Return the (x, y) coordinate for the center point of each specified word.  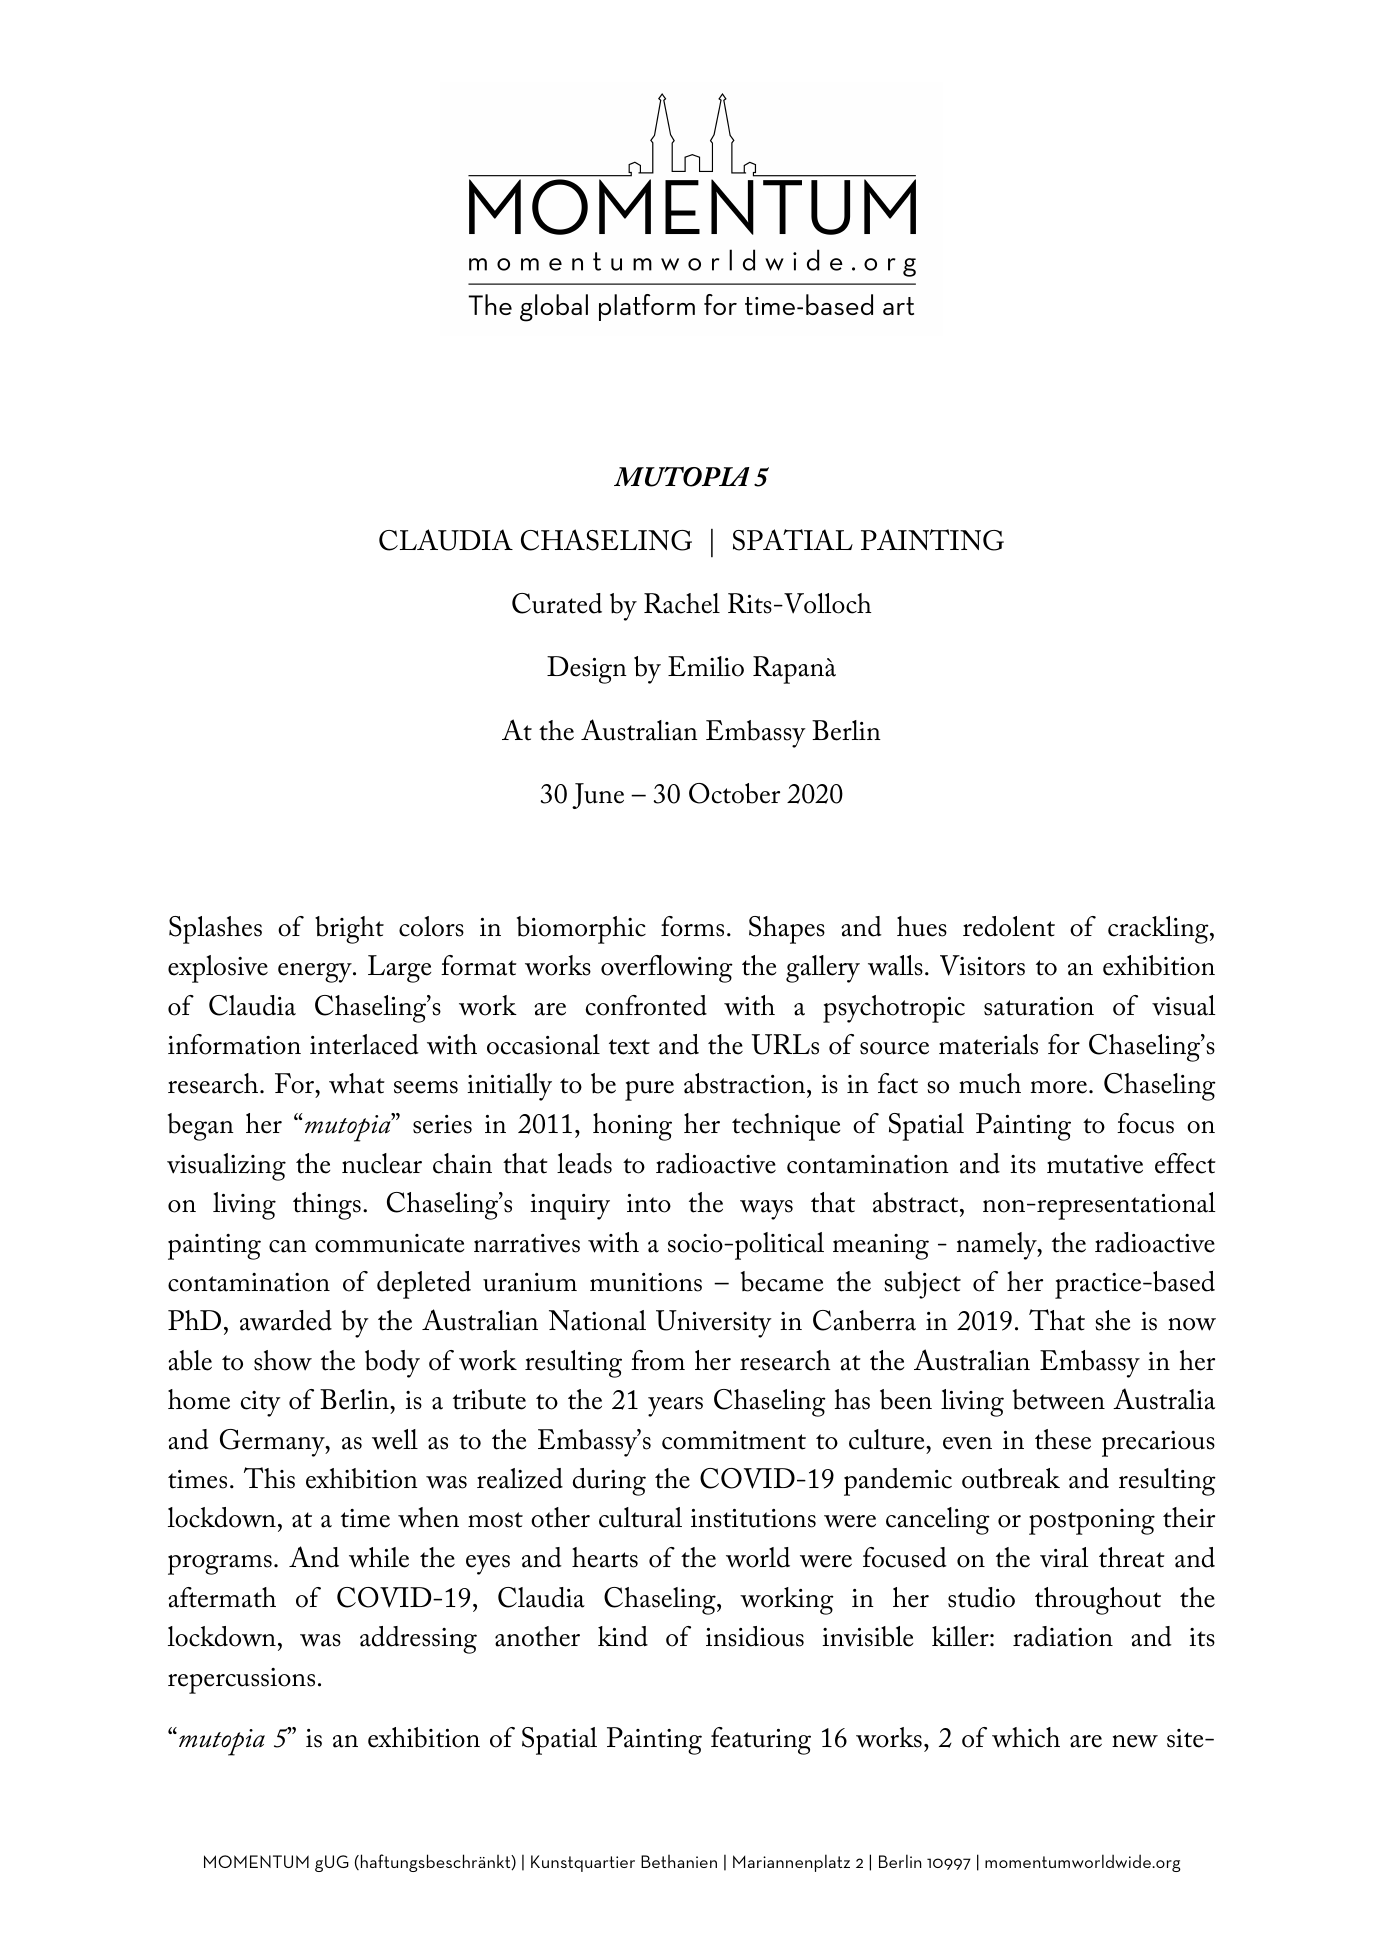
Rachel (682, 603)
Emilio (706, 666)
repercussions (241, 1681)
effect (1185, 1163)
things (327, 1206)
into (649, 1203)
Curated (557, 603)
